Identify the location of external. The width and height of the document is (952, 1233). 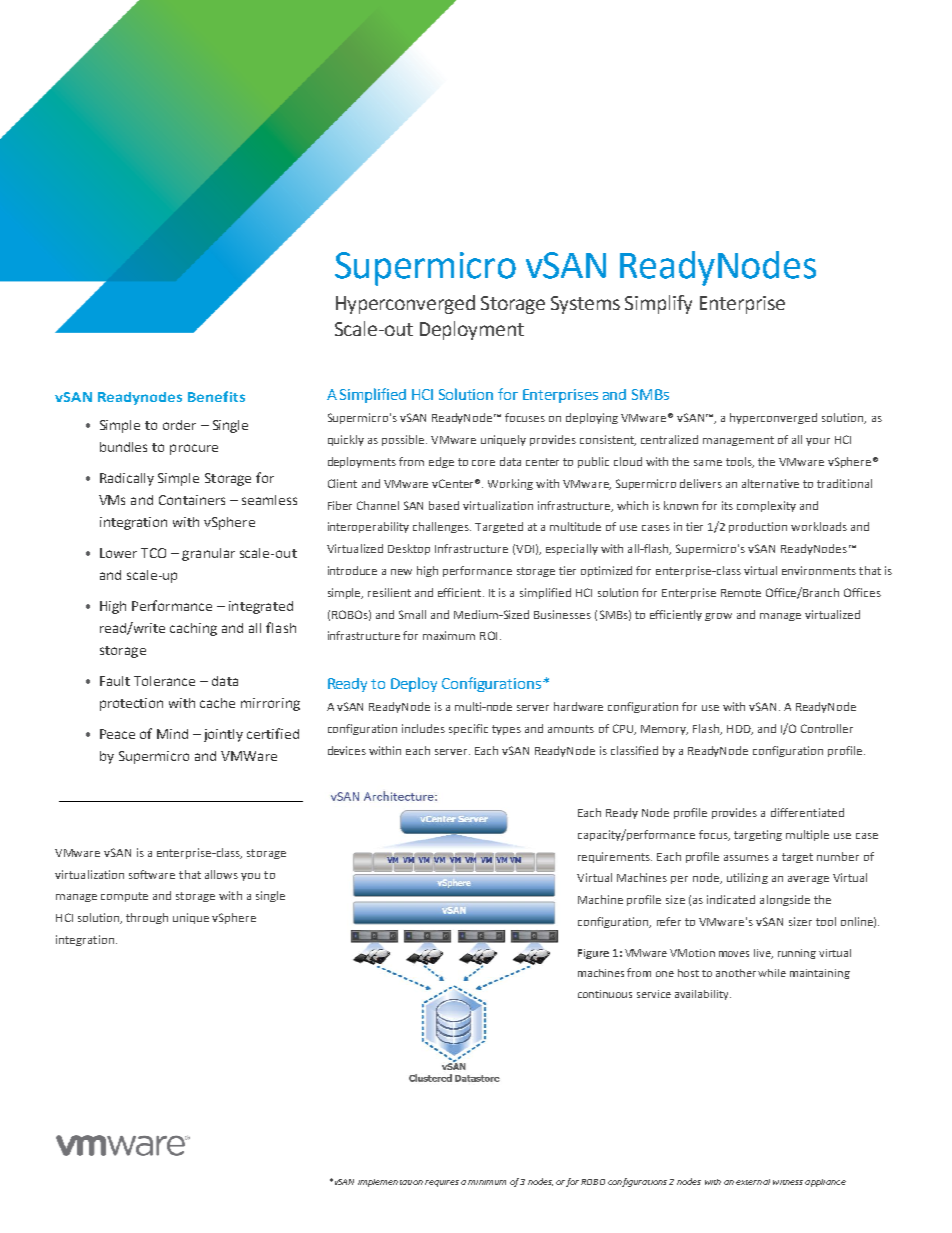
(753, 1182).
